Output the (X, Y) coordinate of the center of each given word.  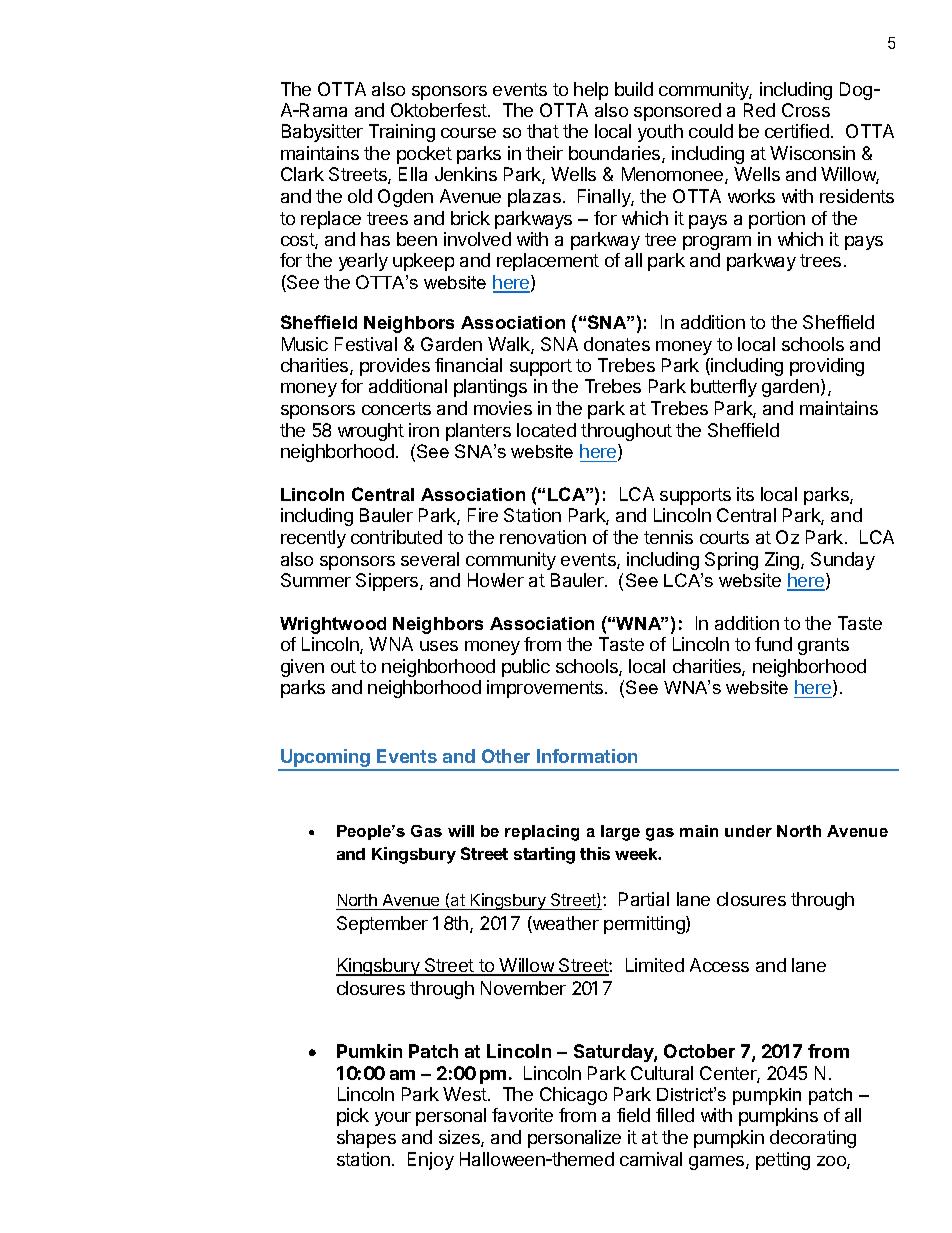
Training (402, 133)
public (526, 668)
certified (797, 131)
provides (395, 367)
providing (827, 367)
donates (617, 344)
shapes (366, 1139)
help (591, 91)
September (382, 925)
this (595, 853)
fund (773, 644)
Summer (316, 580)
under (748, 831)
